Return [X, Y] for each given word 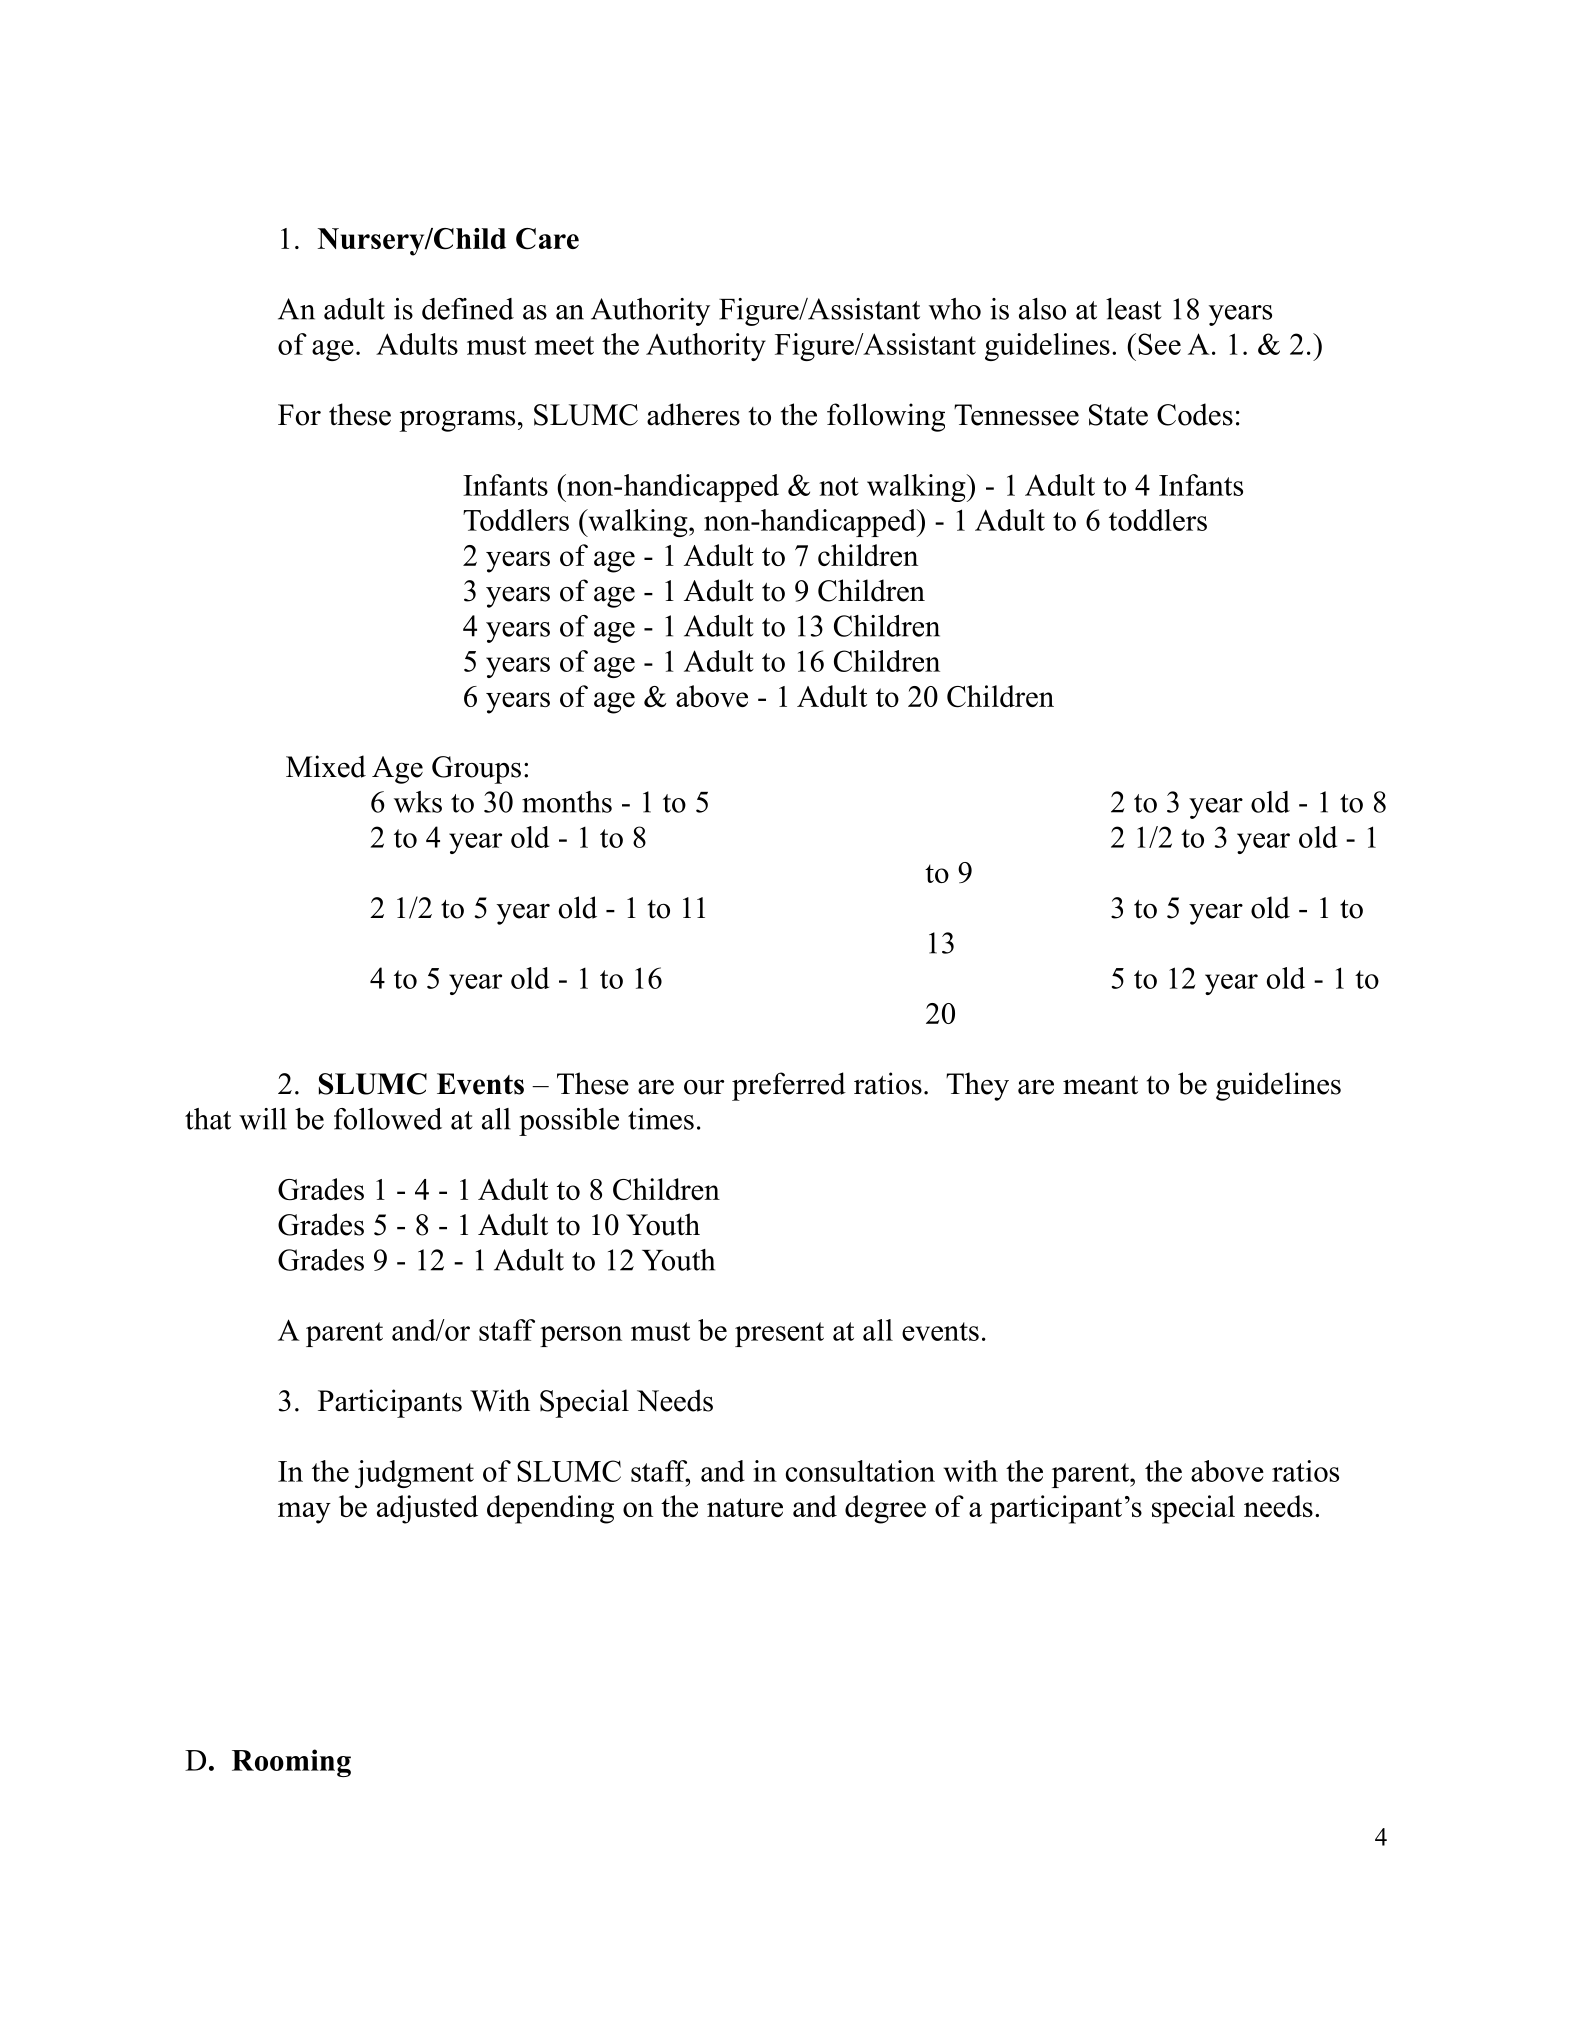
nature [745, 1507]
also [1042, 309]
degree [885, 1509]
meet [564, 345]
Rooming [291, 1763]
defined [468, 309]
